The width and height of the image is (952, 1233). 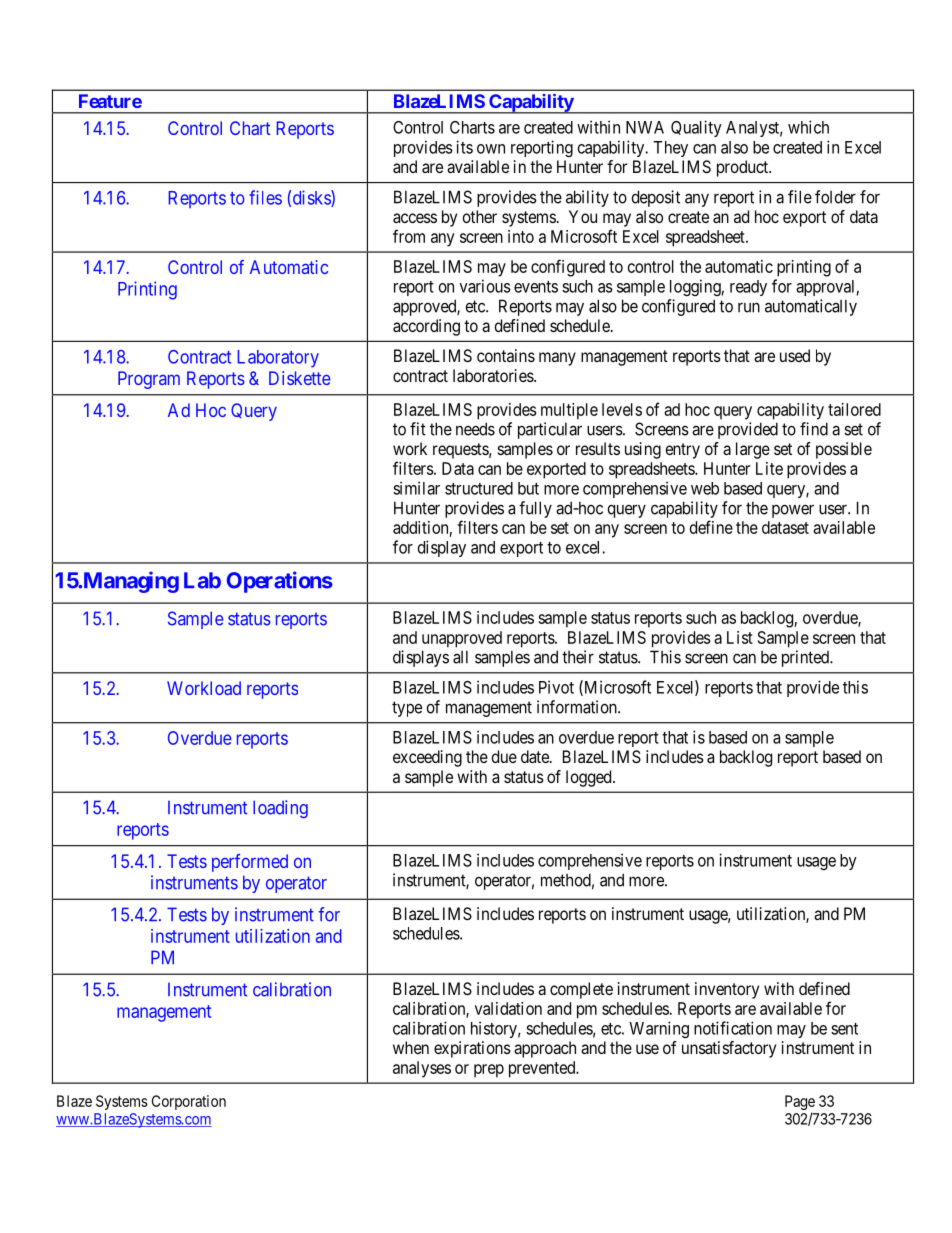 What do you see at coordinates (535, 509) in the image?
I see `fully` at bounding box center [535, 509].
